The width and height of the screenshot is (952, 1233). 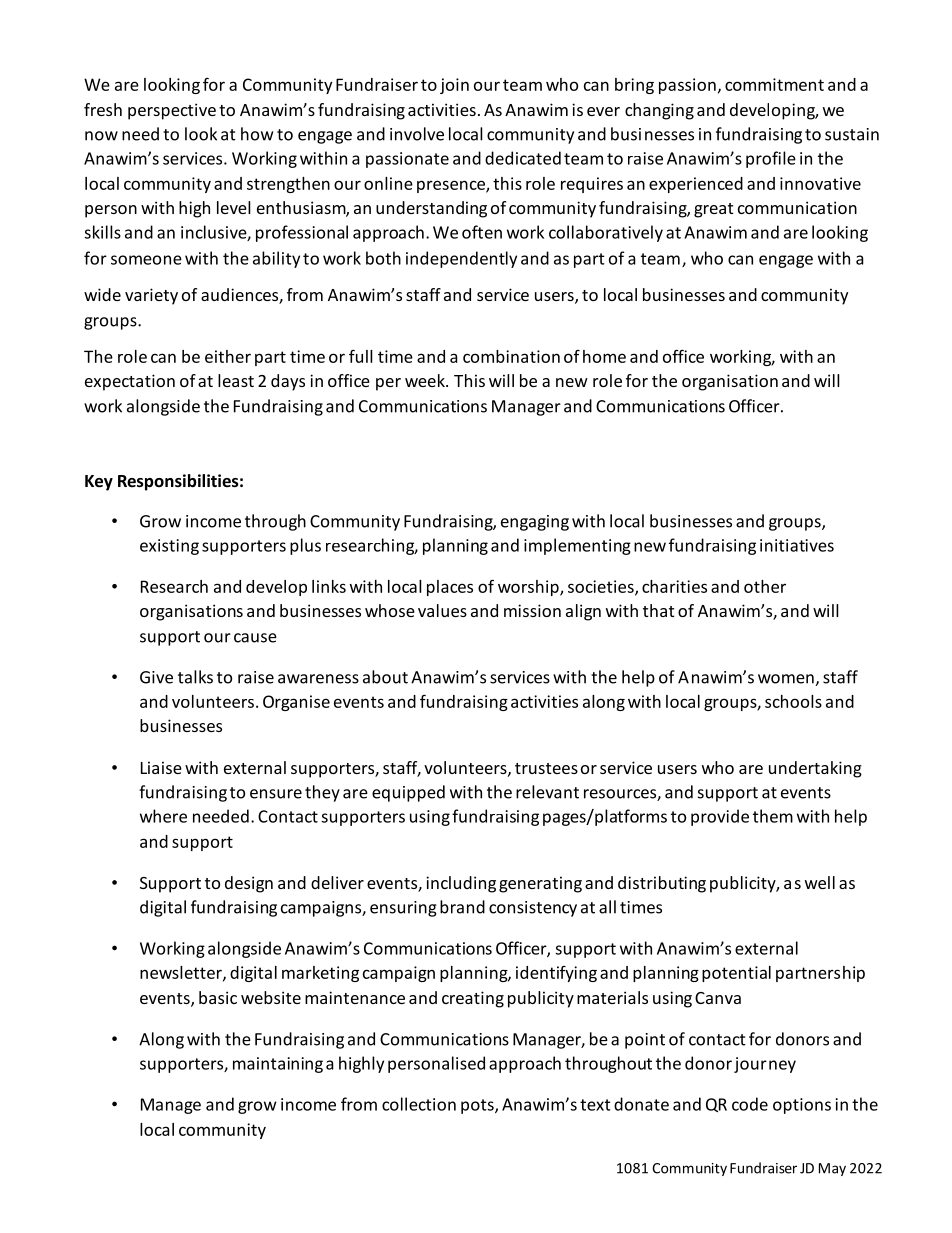 I want to click on maintaining, so click(x=278, y=1065).
